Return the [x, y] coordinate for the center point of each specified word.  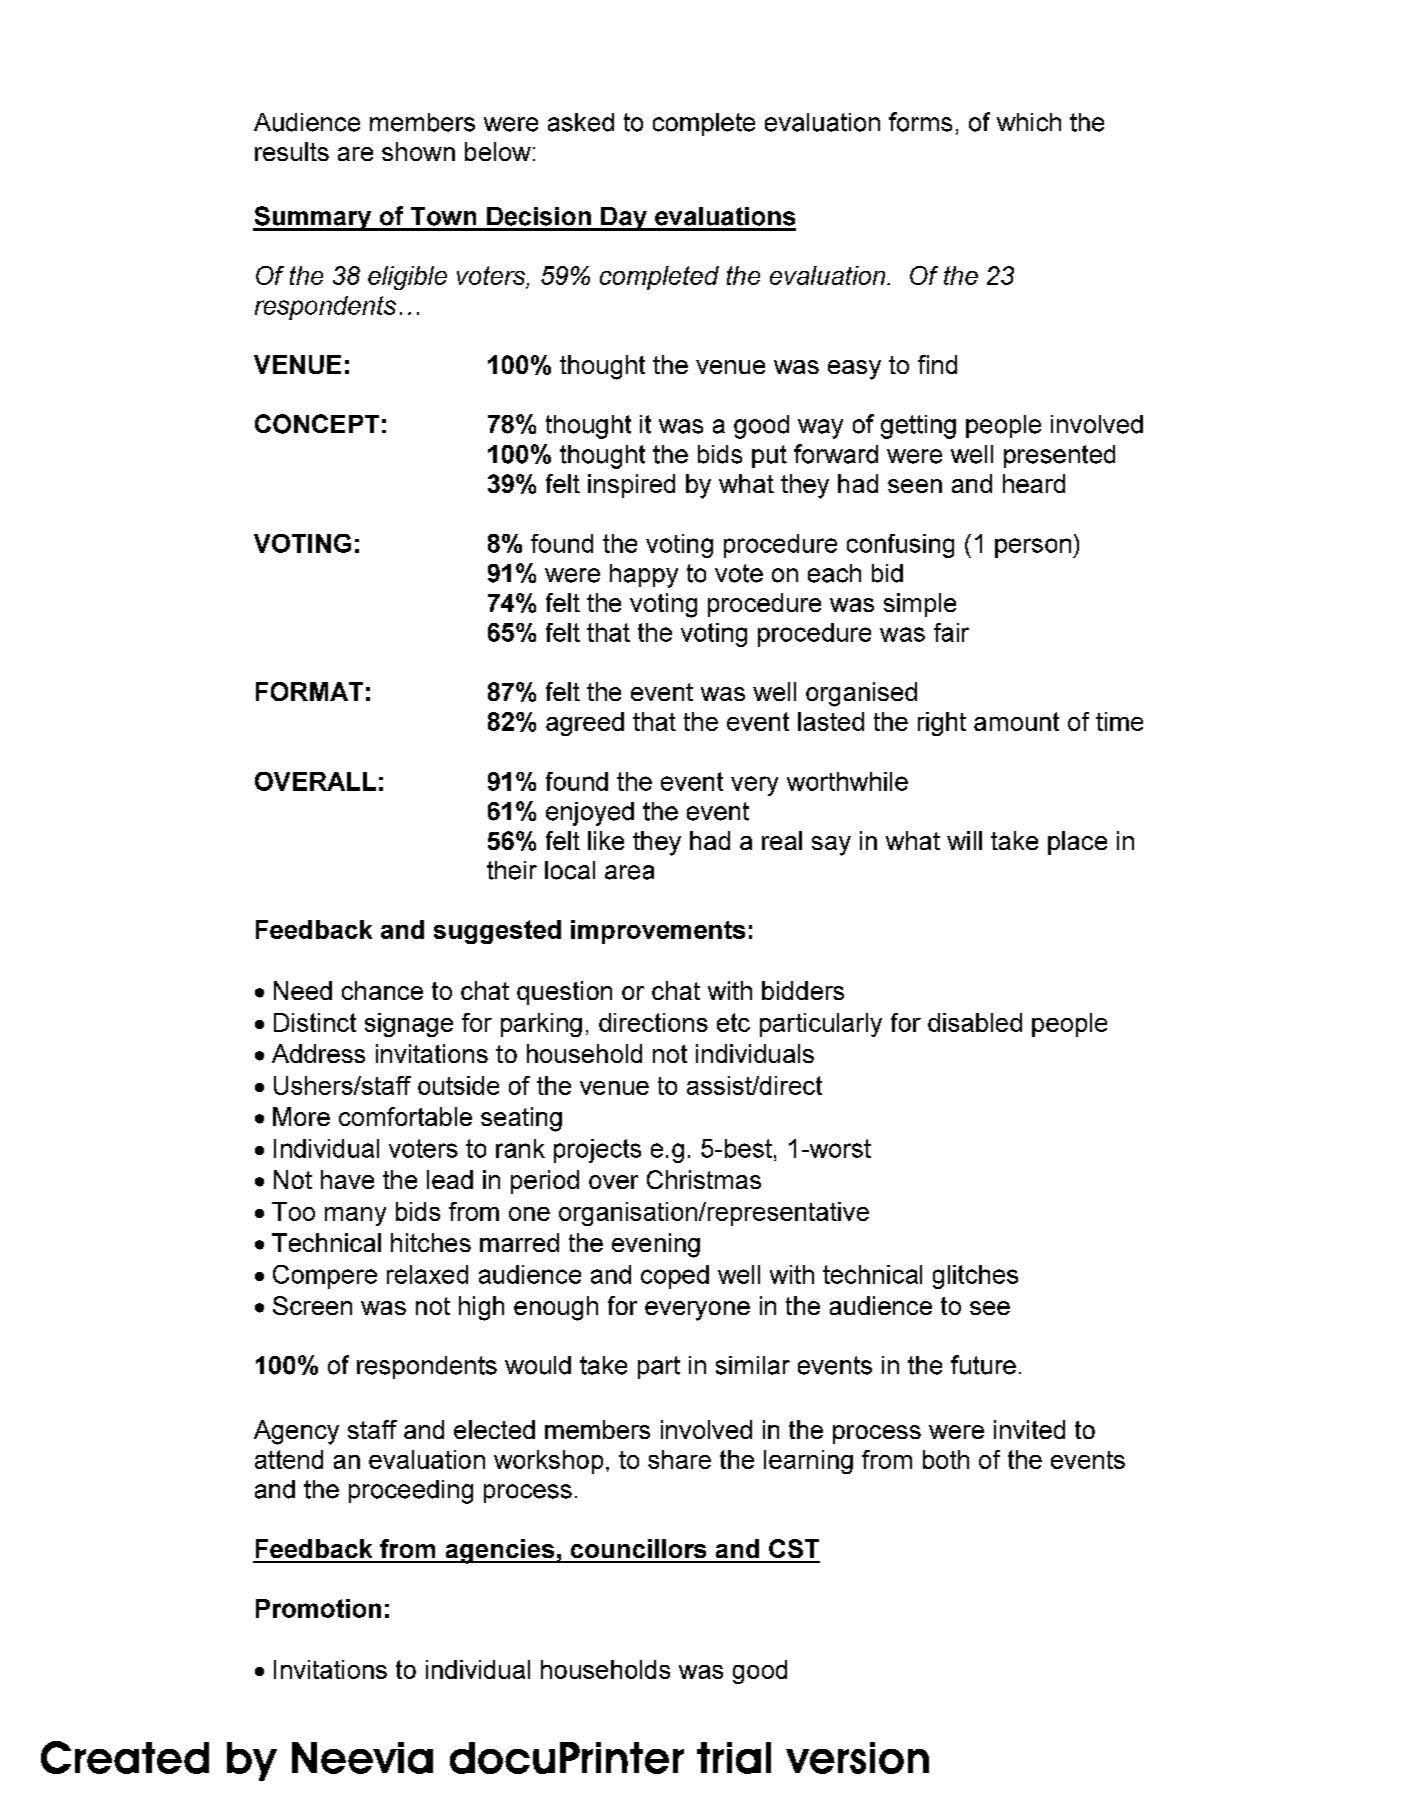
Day [624, 219]
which [1029, 122]
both [946, 1459]
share [679, 1459]
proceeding [411, 1492]
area [629, 872]
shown [418, 151]
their [512, 870]
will [964, 840]
